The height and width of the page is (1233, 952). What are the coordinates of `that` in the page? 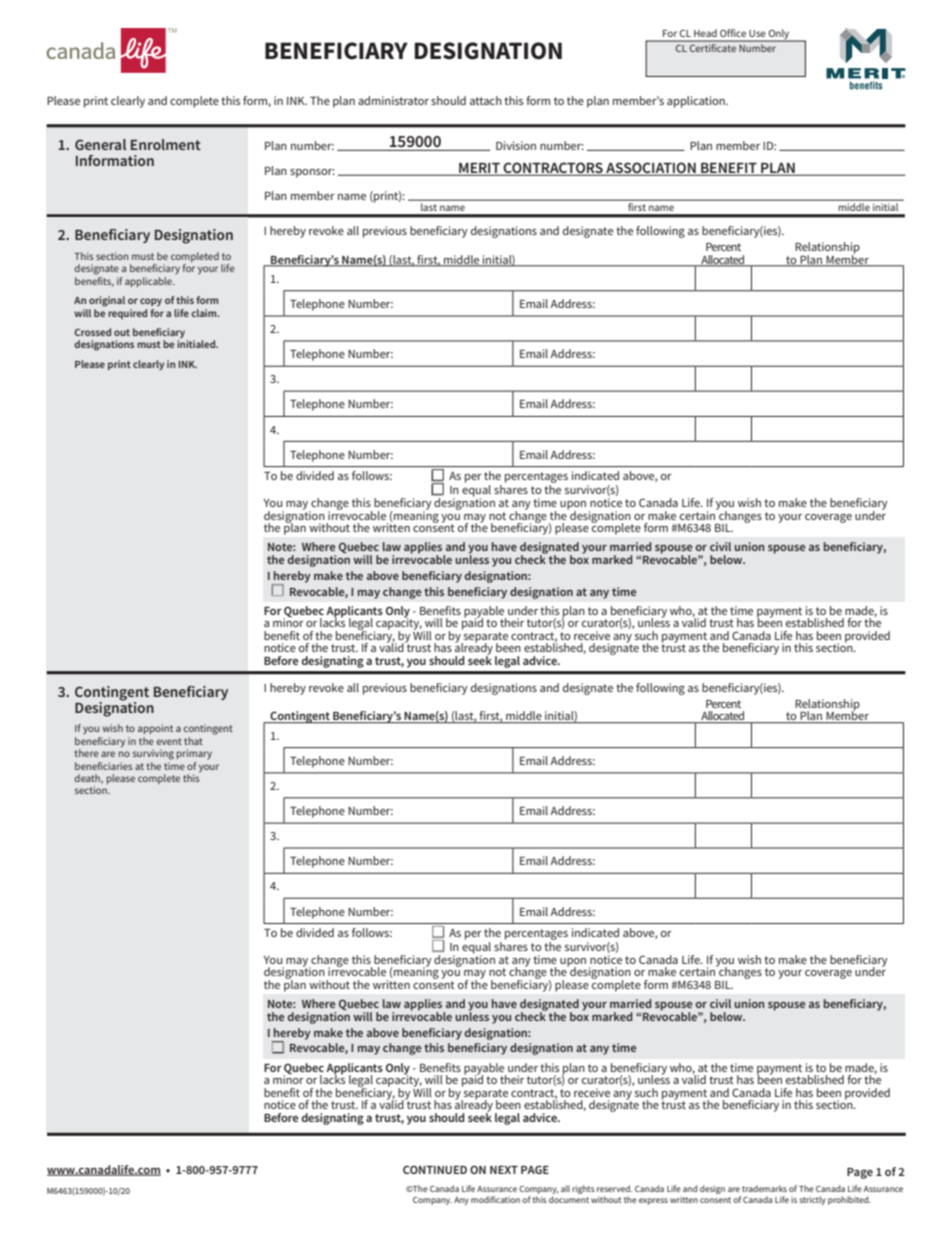 It's located at (193, 741).
